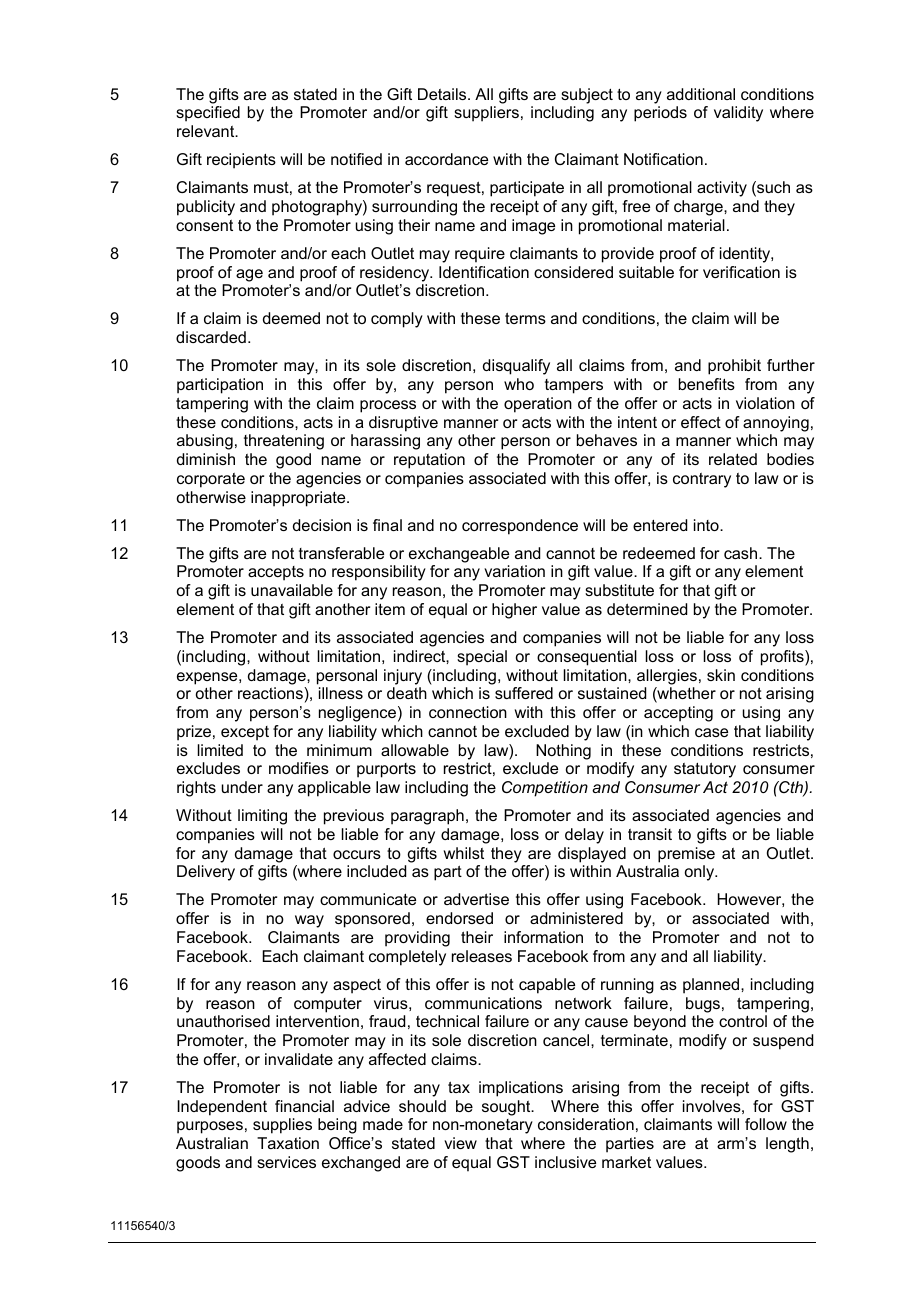 This document has width=924, height=1308. What do you see at coordinates (282, 1126) in the document?
I see `supplies` at bounding box center [282, 1126].
